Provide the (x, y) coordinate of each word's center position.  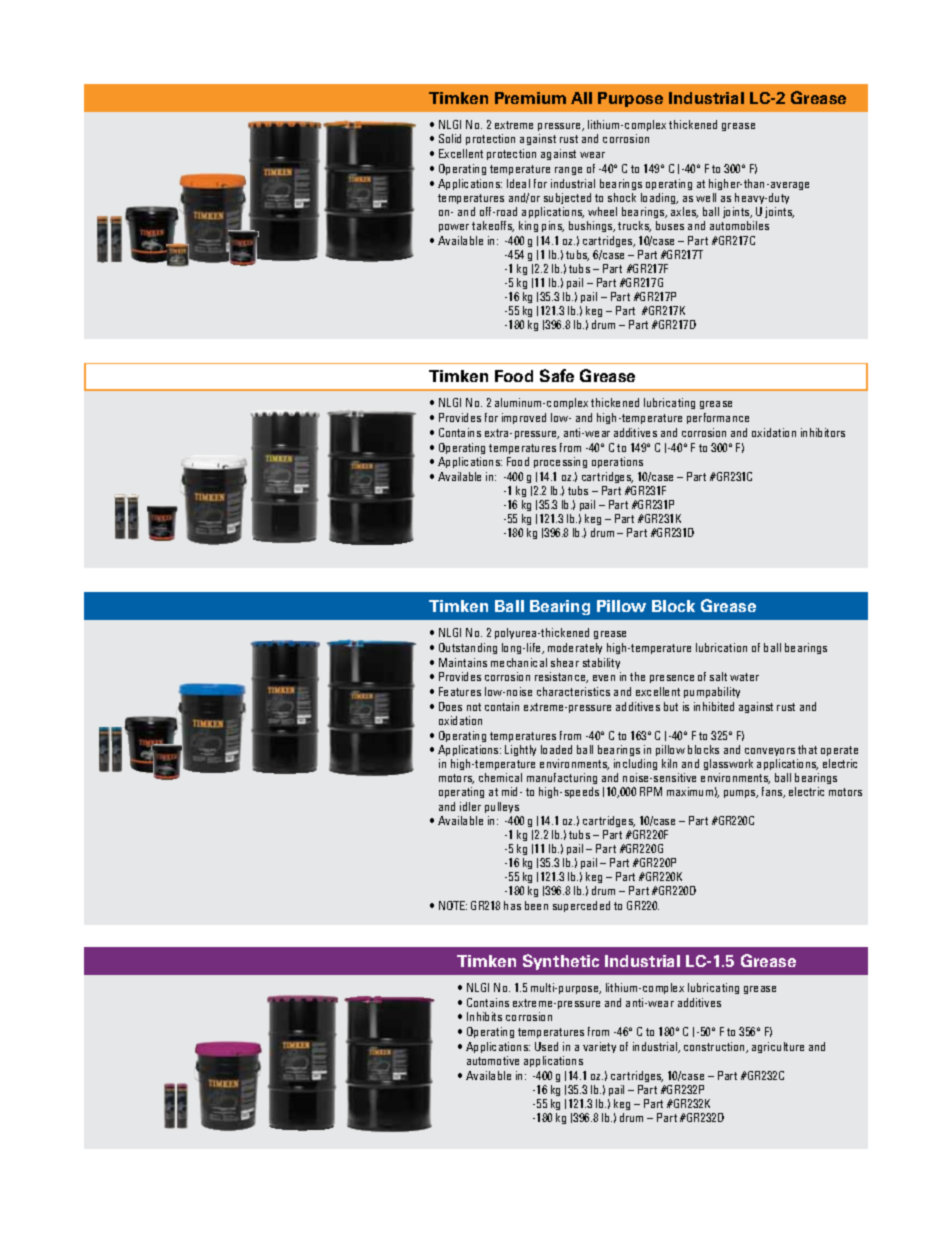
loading (659, 198)
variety (599, 1047)
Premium (530, 98)
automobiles (739, 225)
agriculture (778, 1047)
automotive (493, 1060)
